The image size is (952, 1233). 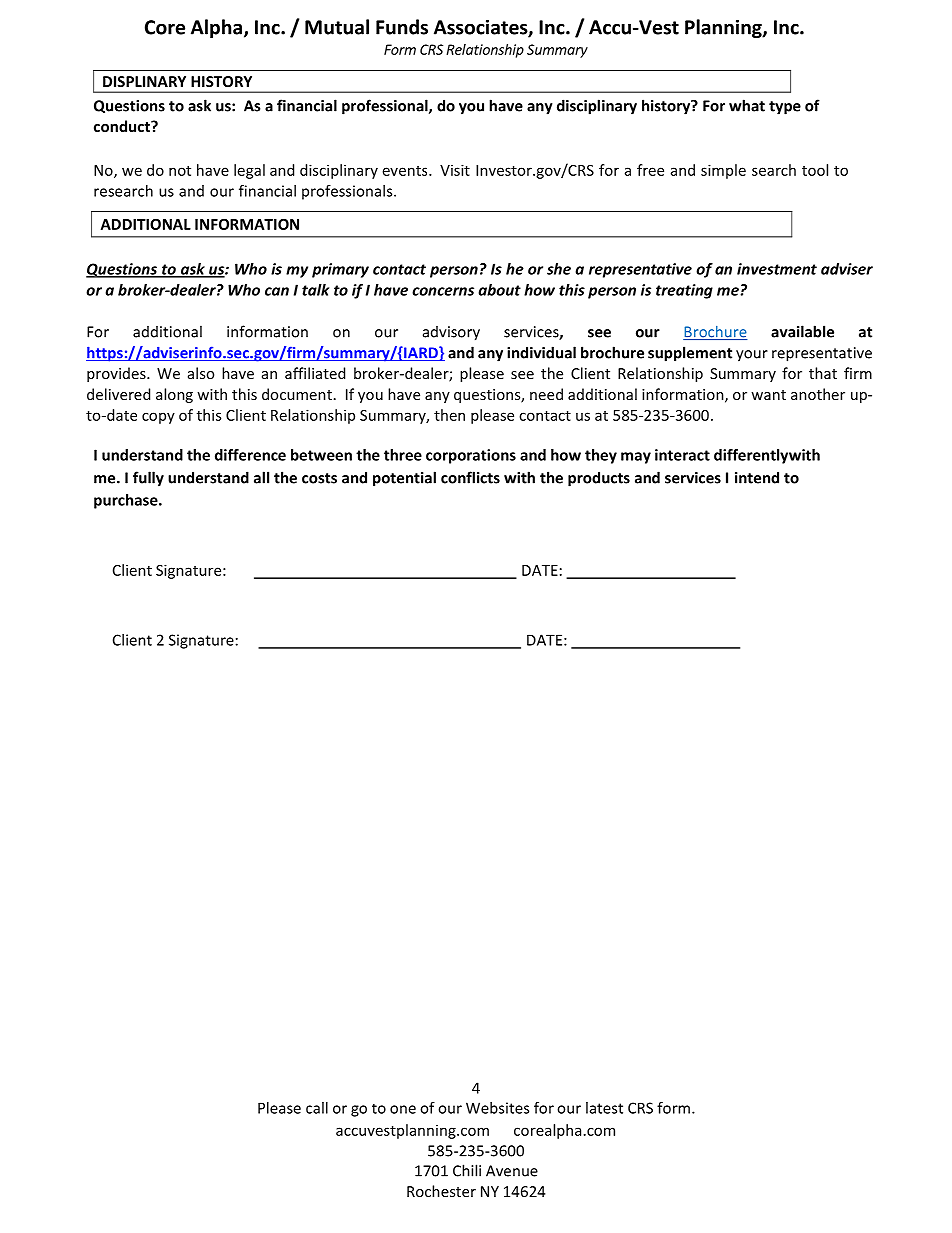 I want to click on what, so click(x=747, y=105).
